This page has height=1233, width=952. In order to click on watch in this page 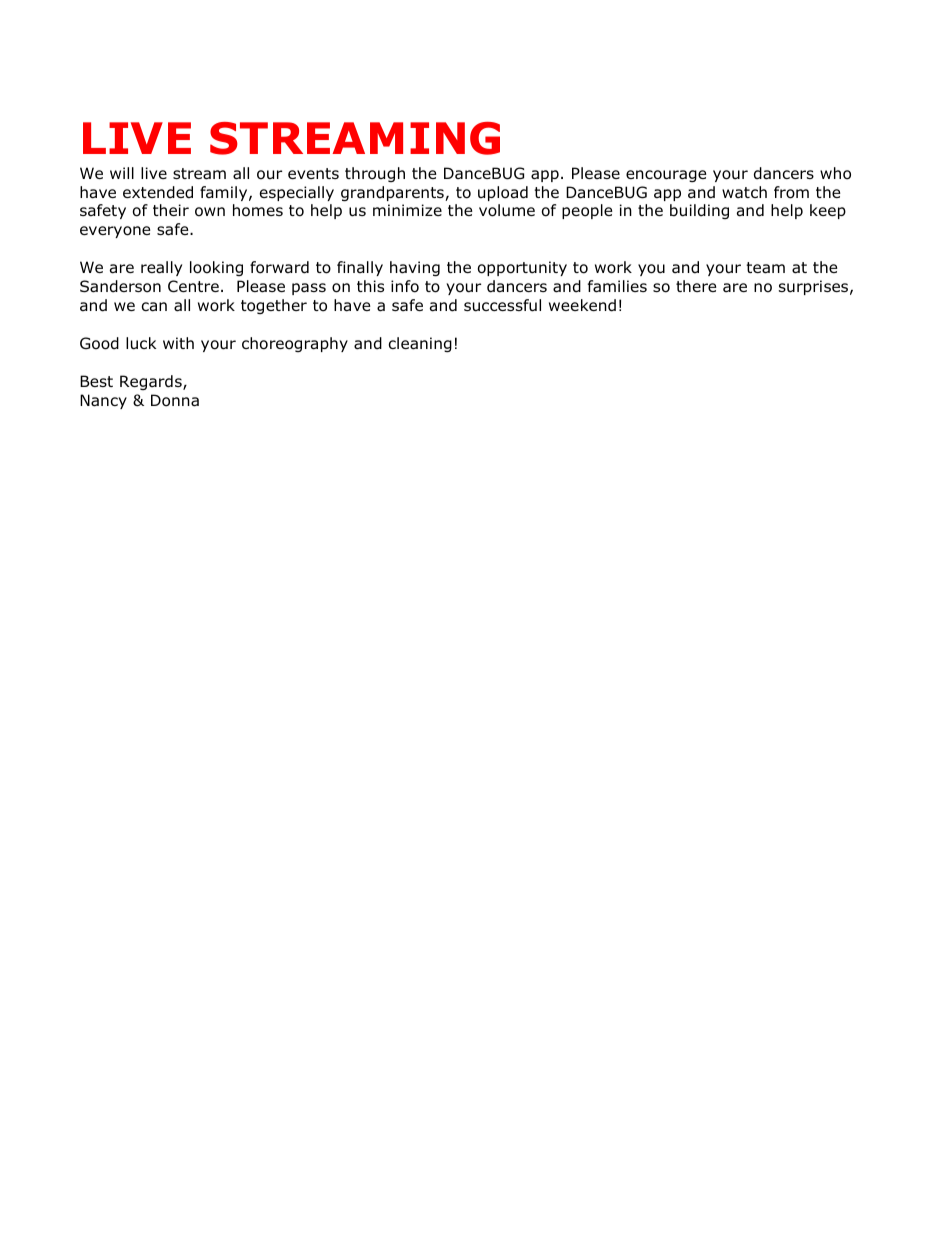, I will do `click(744, 192)`.
